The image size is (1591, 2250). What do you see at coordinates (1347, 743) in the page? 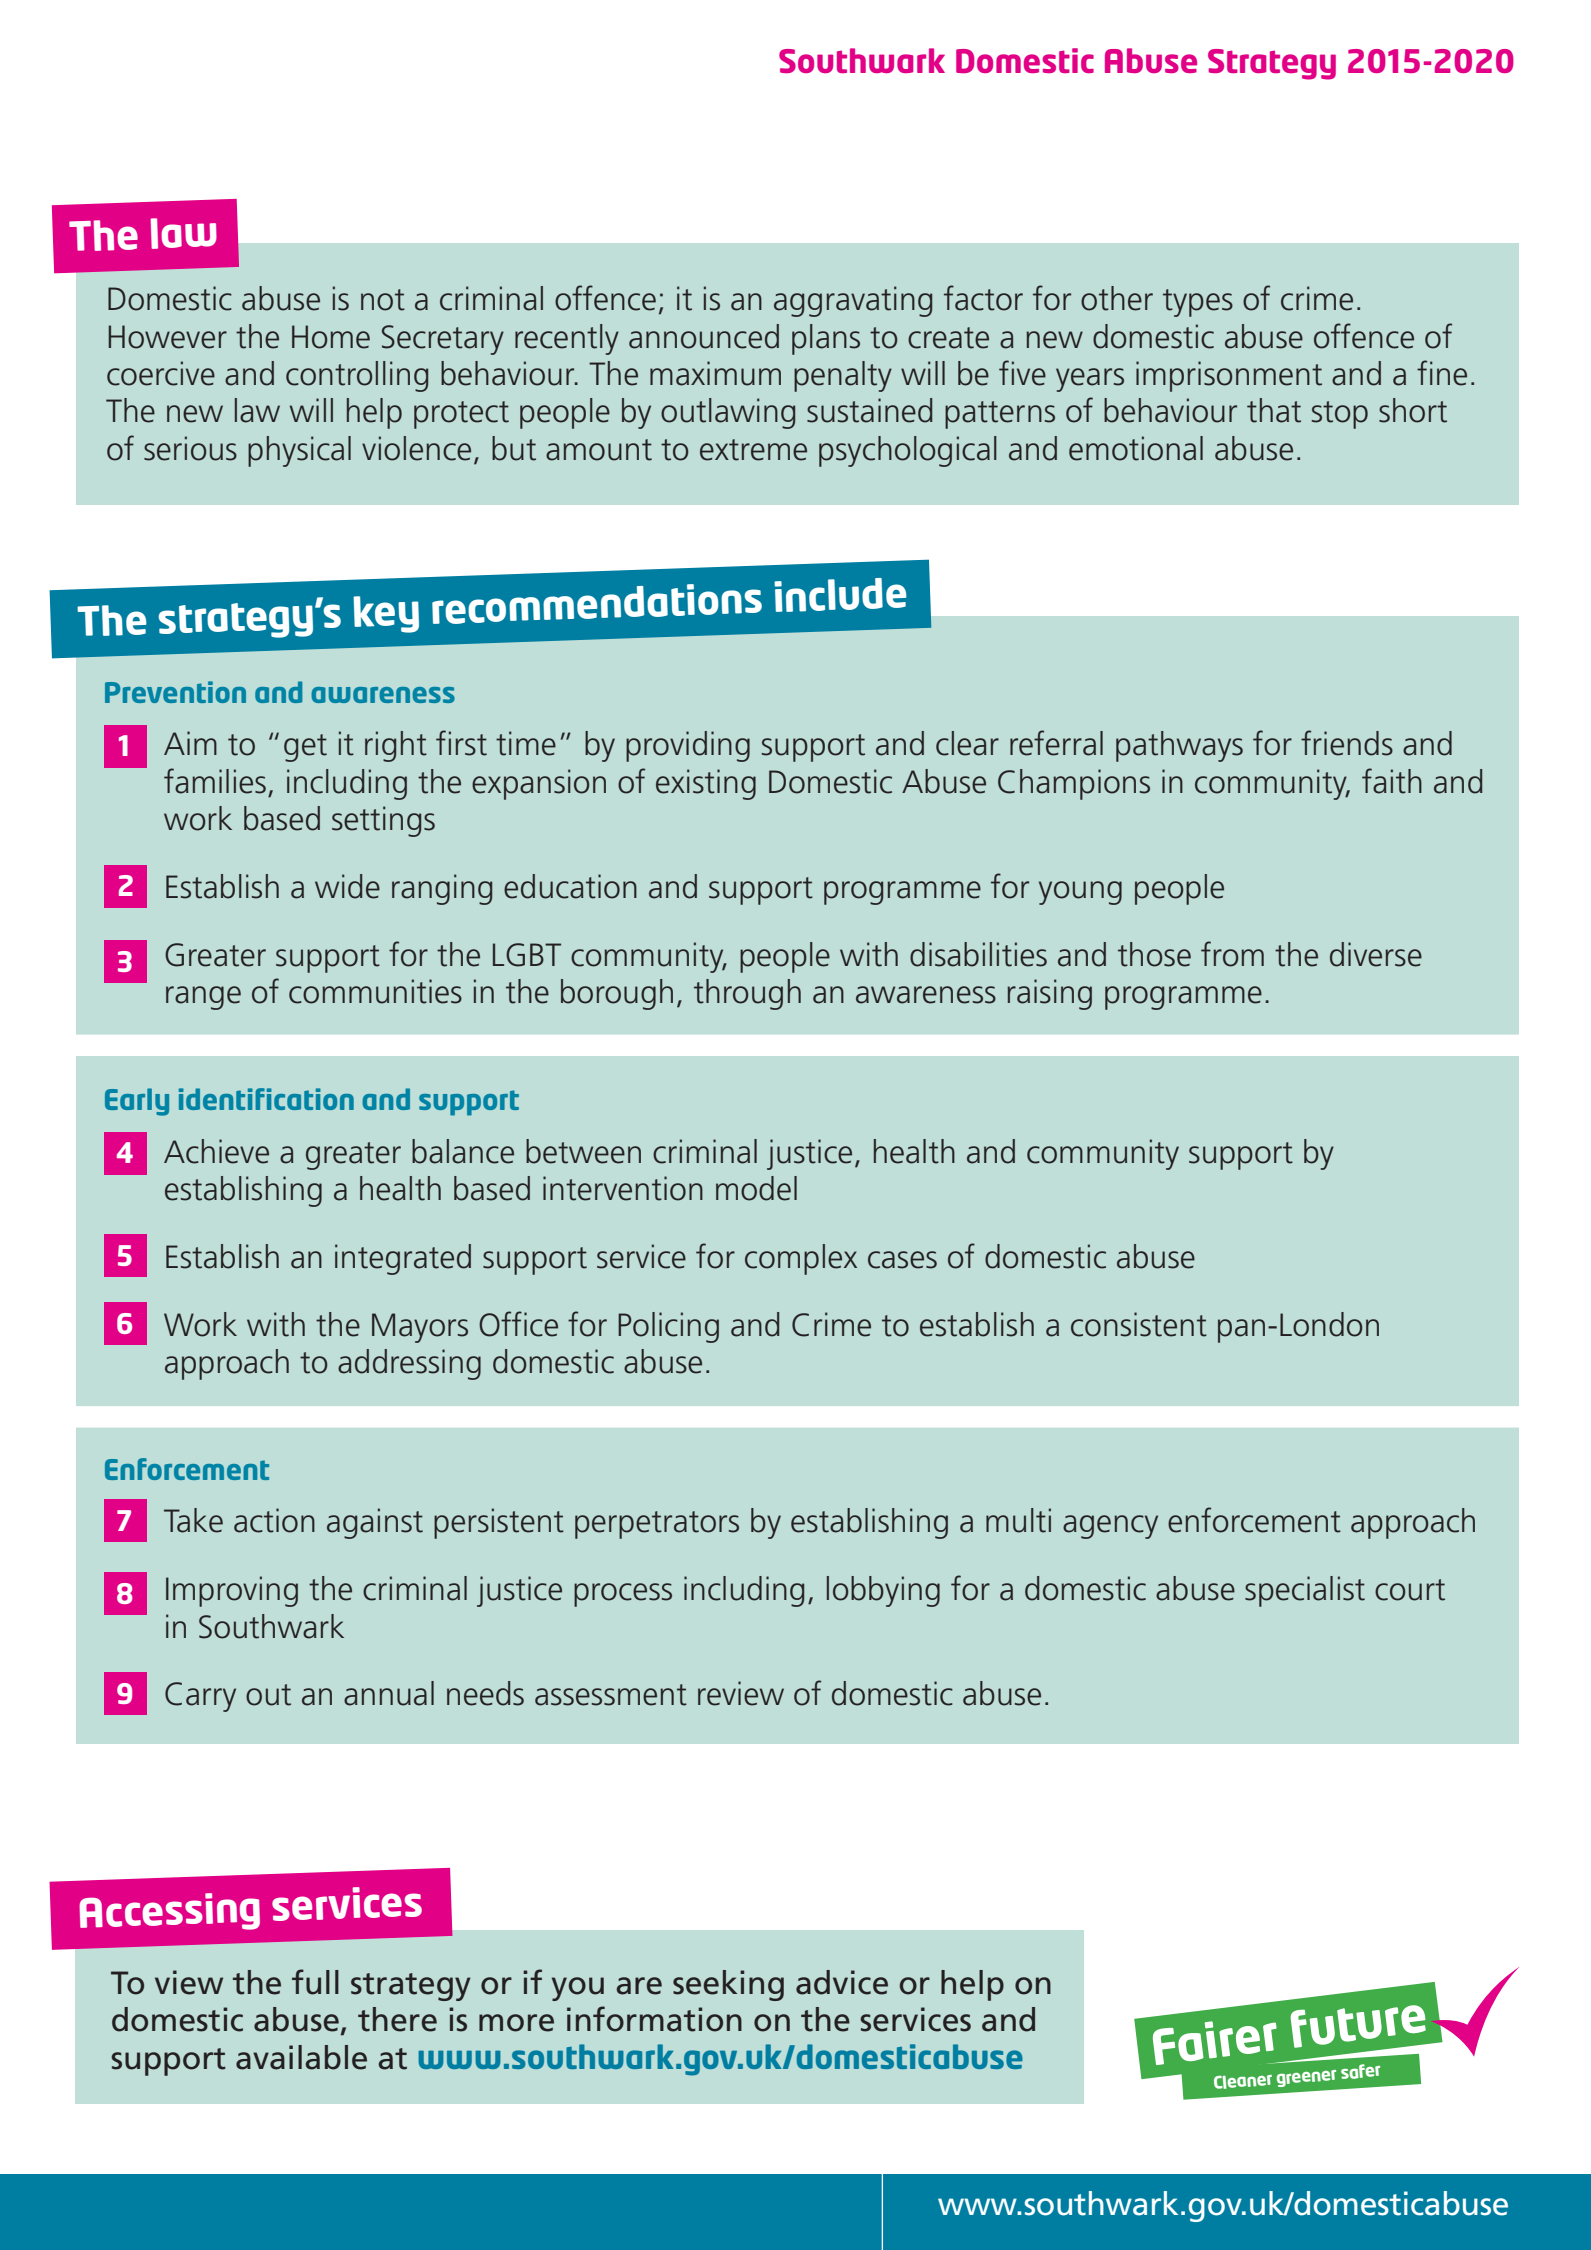
I see `friends` at bounding box center [1347, 743].
